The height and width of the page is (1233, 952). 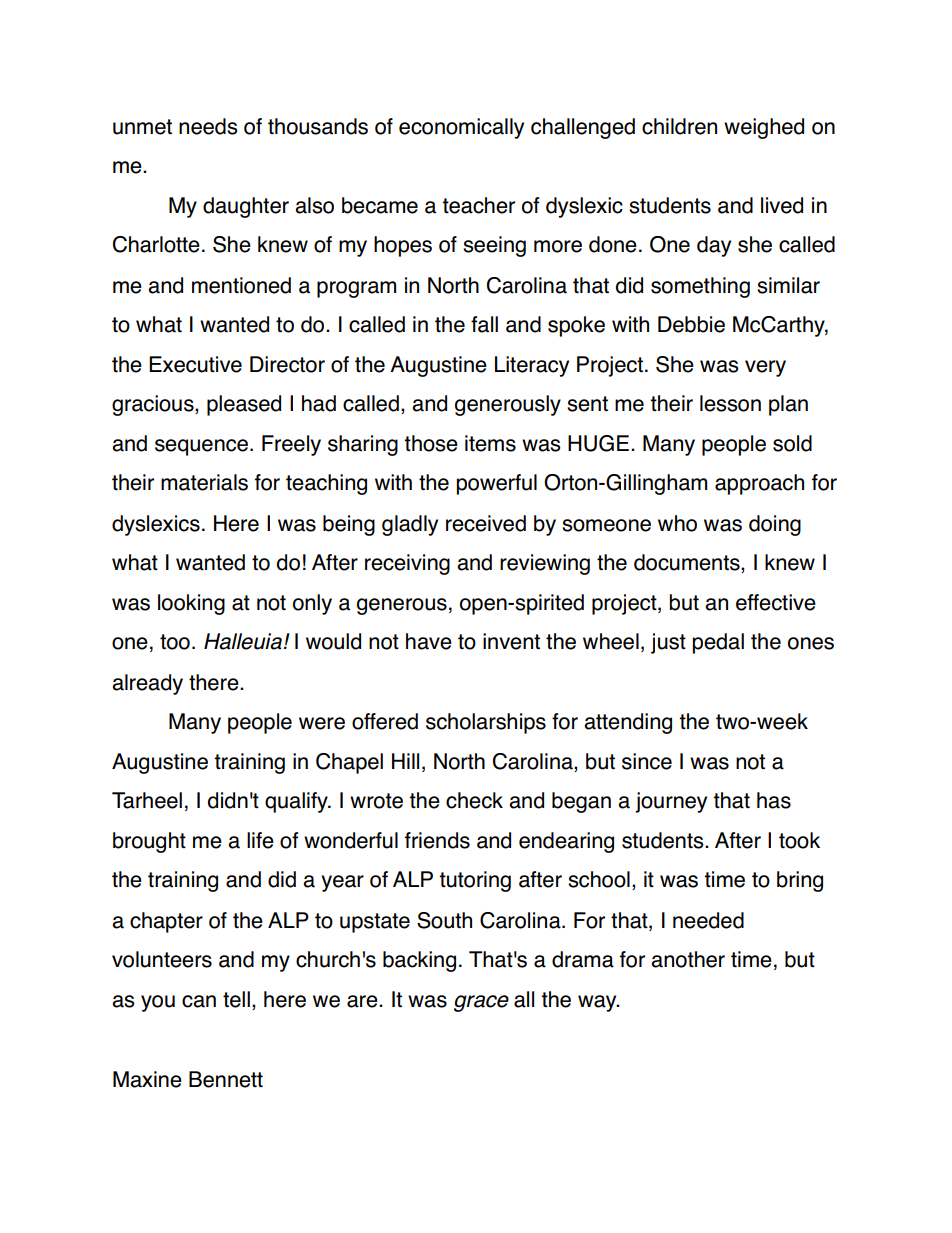 What do you see at coordinates (191, 604) in the page?
I see `looking` at bounding box center [191, 604].
